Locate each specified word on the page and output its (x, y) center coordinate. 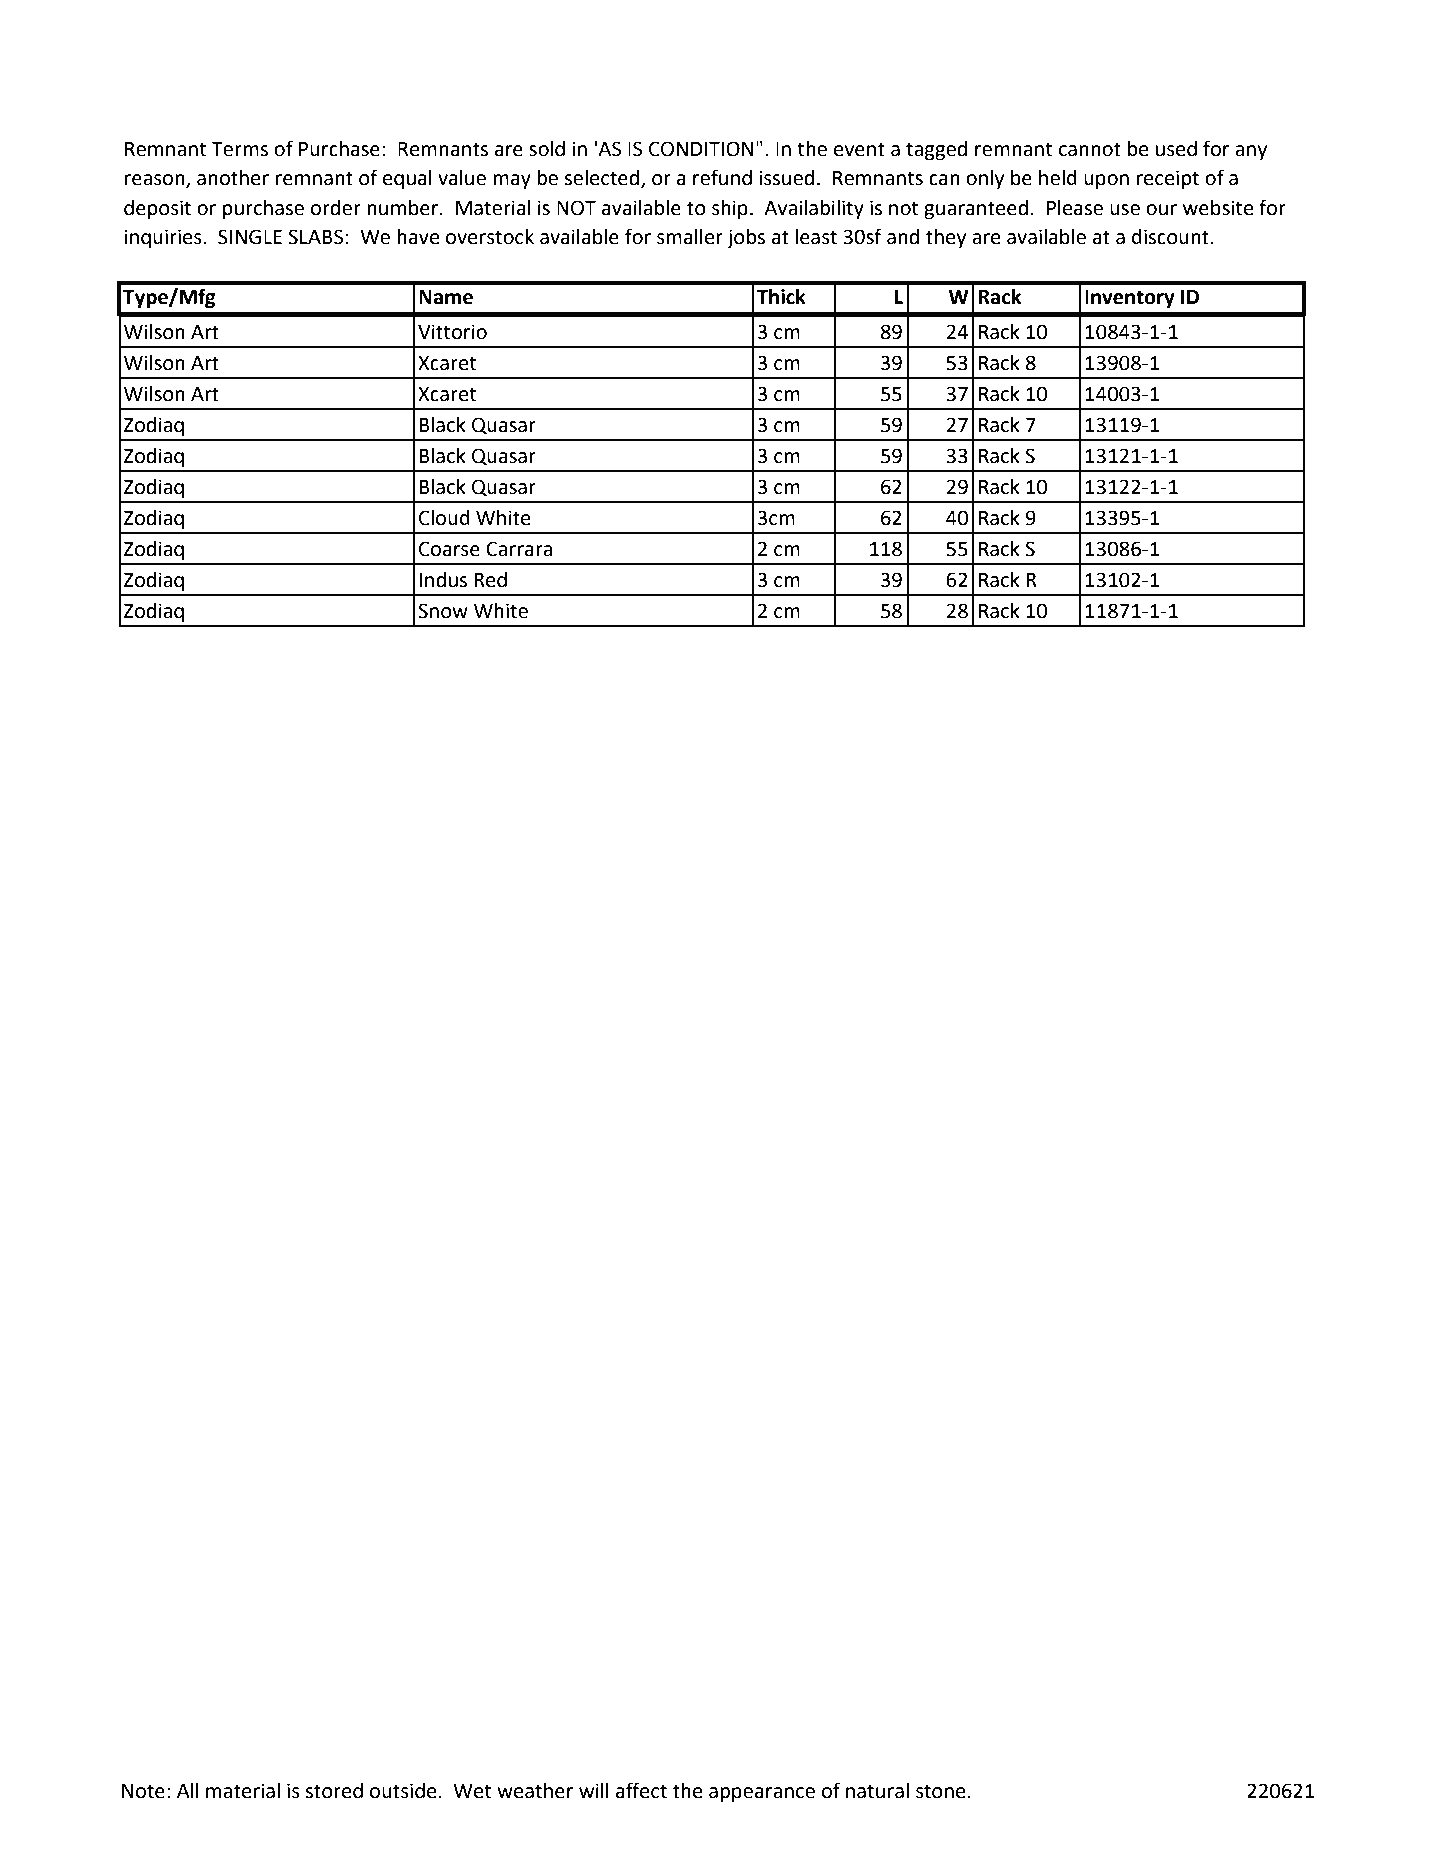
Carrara (519, 549)
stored (334, 1791)
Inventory (1130, 299)
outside (403, 1791)
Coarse (449, 549)
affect (641, 1790)
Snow (443, 611)
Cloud (444, 518)
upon (1106, 182)
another (233, 178)
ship (730, 210)
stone (941, 1791)
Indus (443, 580)
